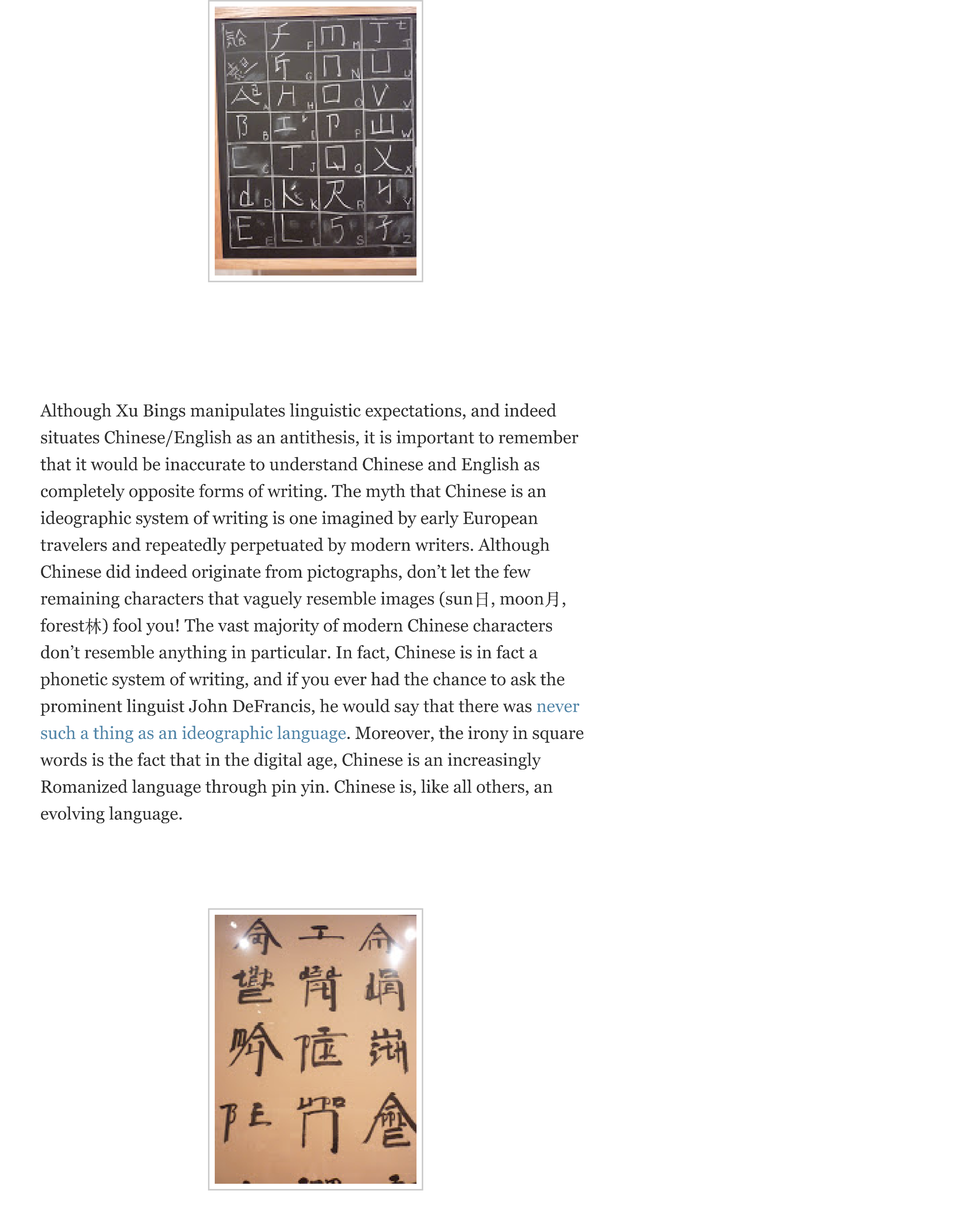 This screenshot has height=1232, width=967. What do you see at coordinates (237, 412) in the screenshot?
I see `manipulates` at bounding box center [237, 412].
